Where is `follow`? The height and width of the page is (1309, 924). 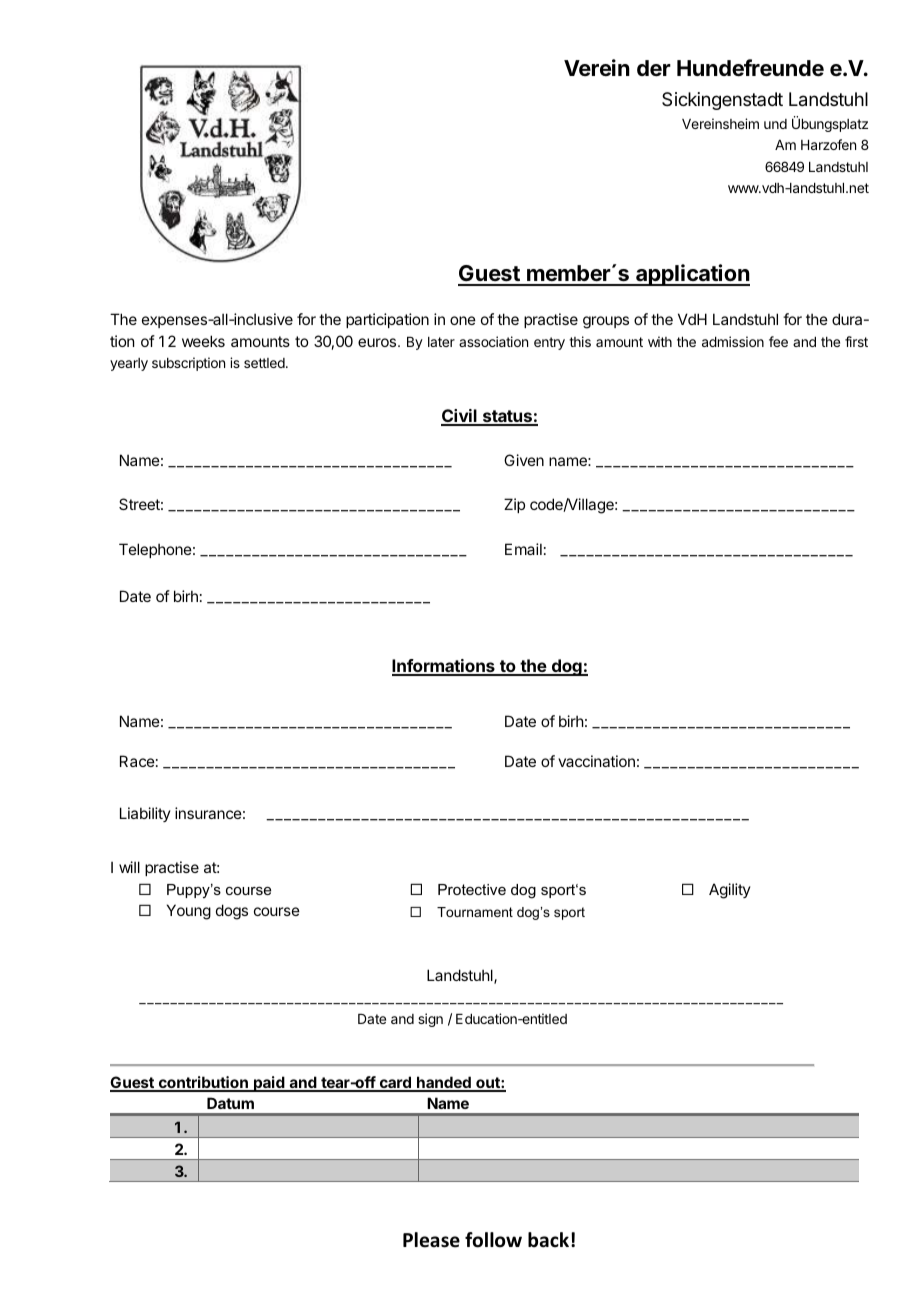 follow is located at coordinates (493, 1240).
